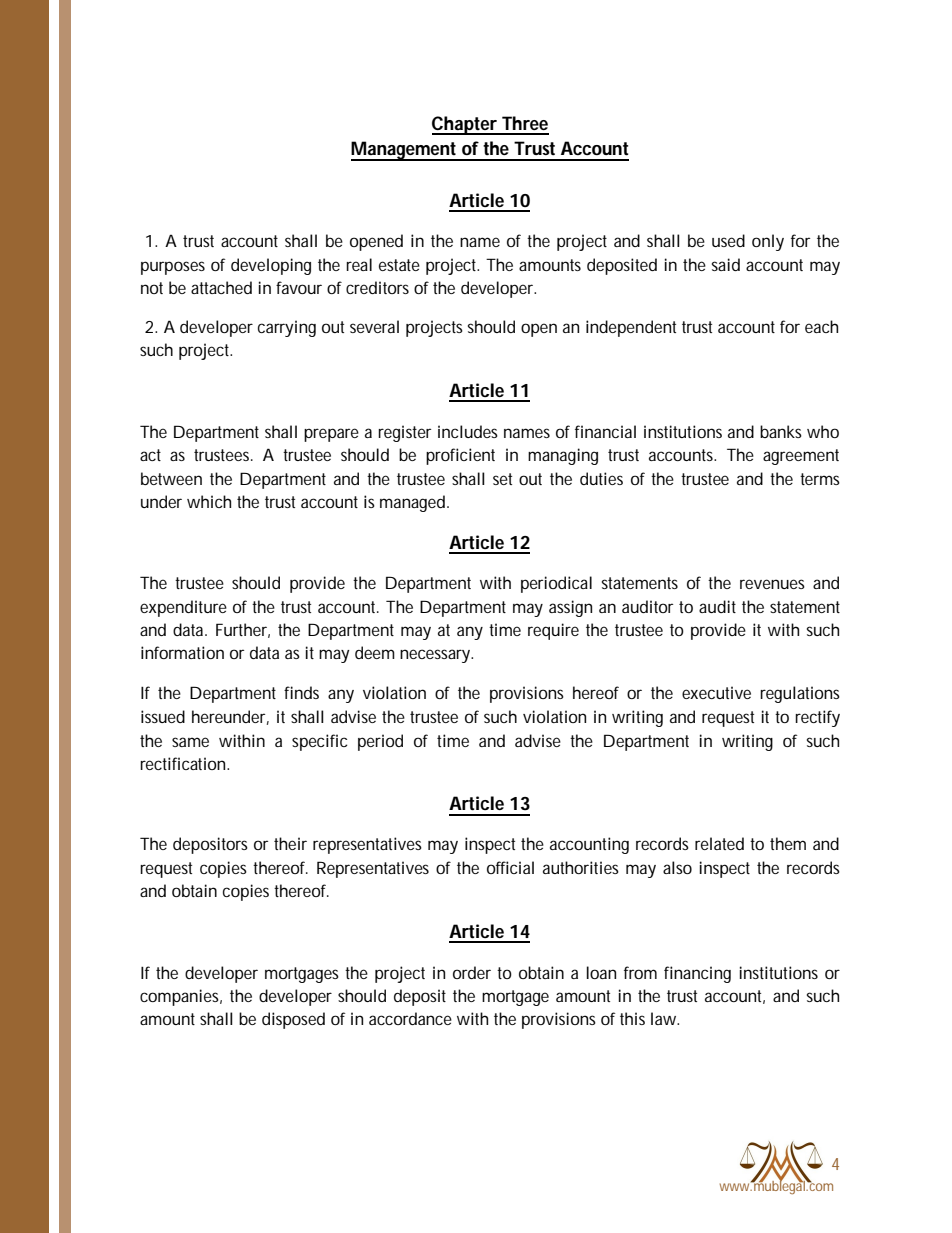 This screenshot has width=952, height=1233. I want to click on Chapter, so click(465, 125).
